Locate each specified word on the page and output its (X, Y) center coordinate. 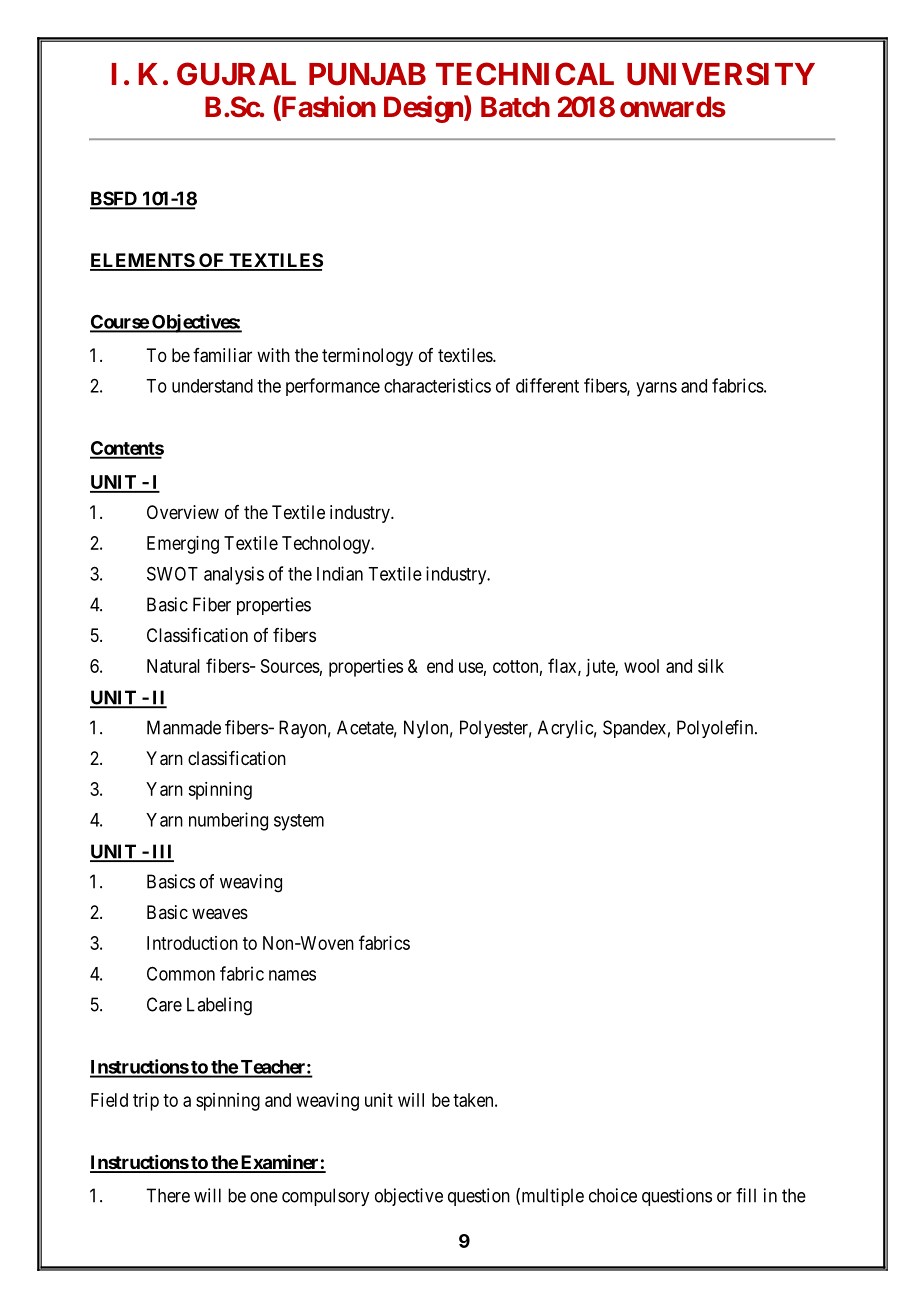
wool (641, 666)
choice (613, 1195)
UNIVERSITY (721, 74)
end (440, 666)
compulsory (325, 1197)
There (168, 1195)
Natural (173, 666)
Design (424, 109)
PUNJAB (367, 74)
